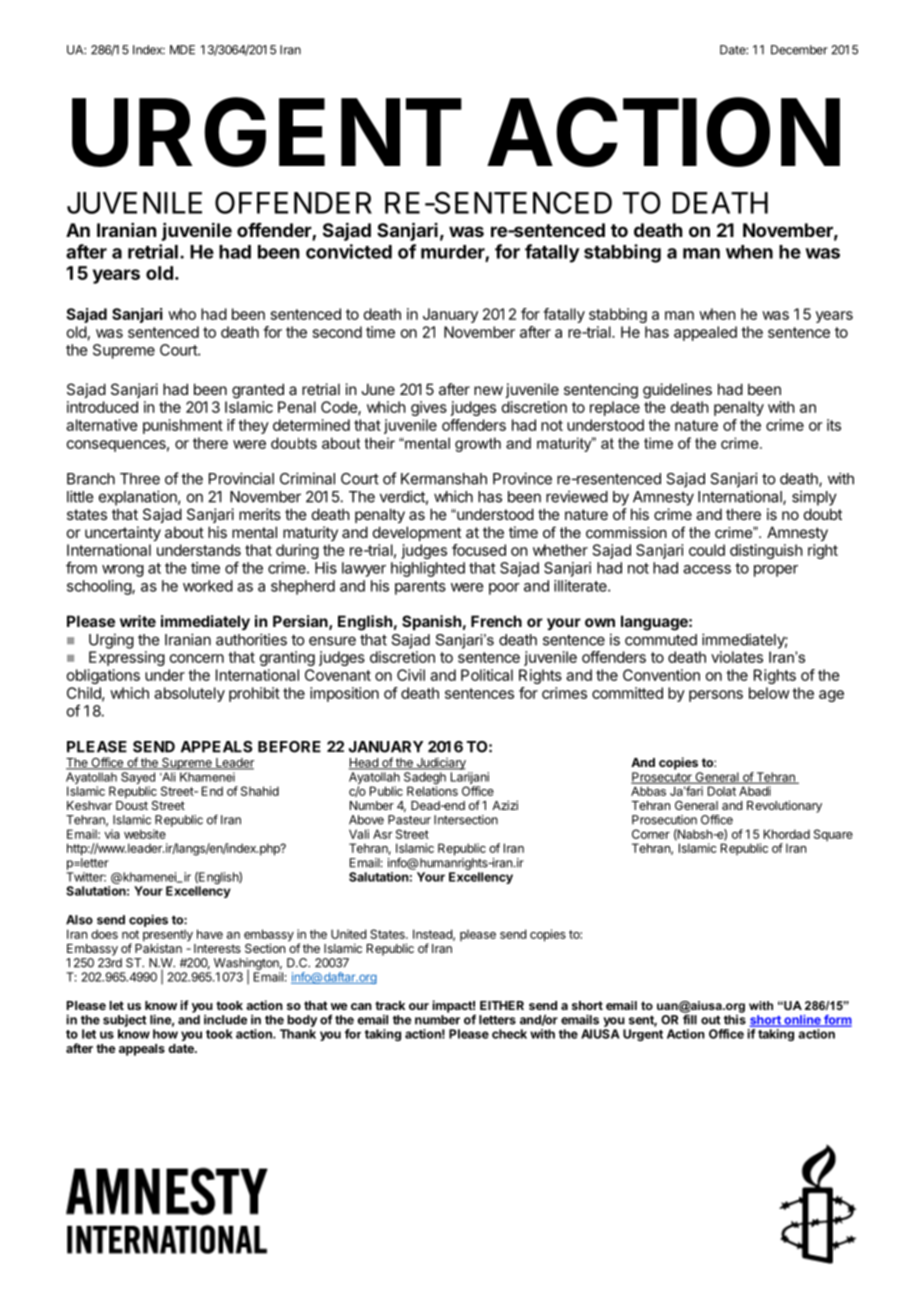 The height and width of the image is (1308, 924). I want to click on below, so click(769, 693).
